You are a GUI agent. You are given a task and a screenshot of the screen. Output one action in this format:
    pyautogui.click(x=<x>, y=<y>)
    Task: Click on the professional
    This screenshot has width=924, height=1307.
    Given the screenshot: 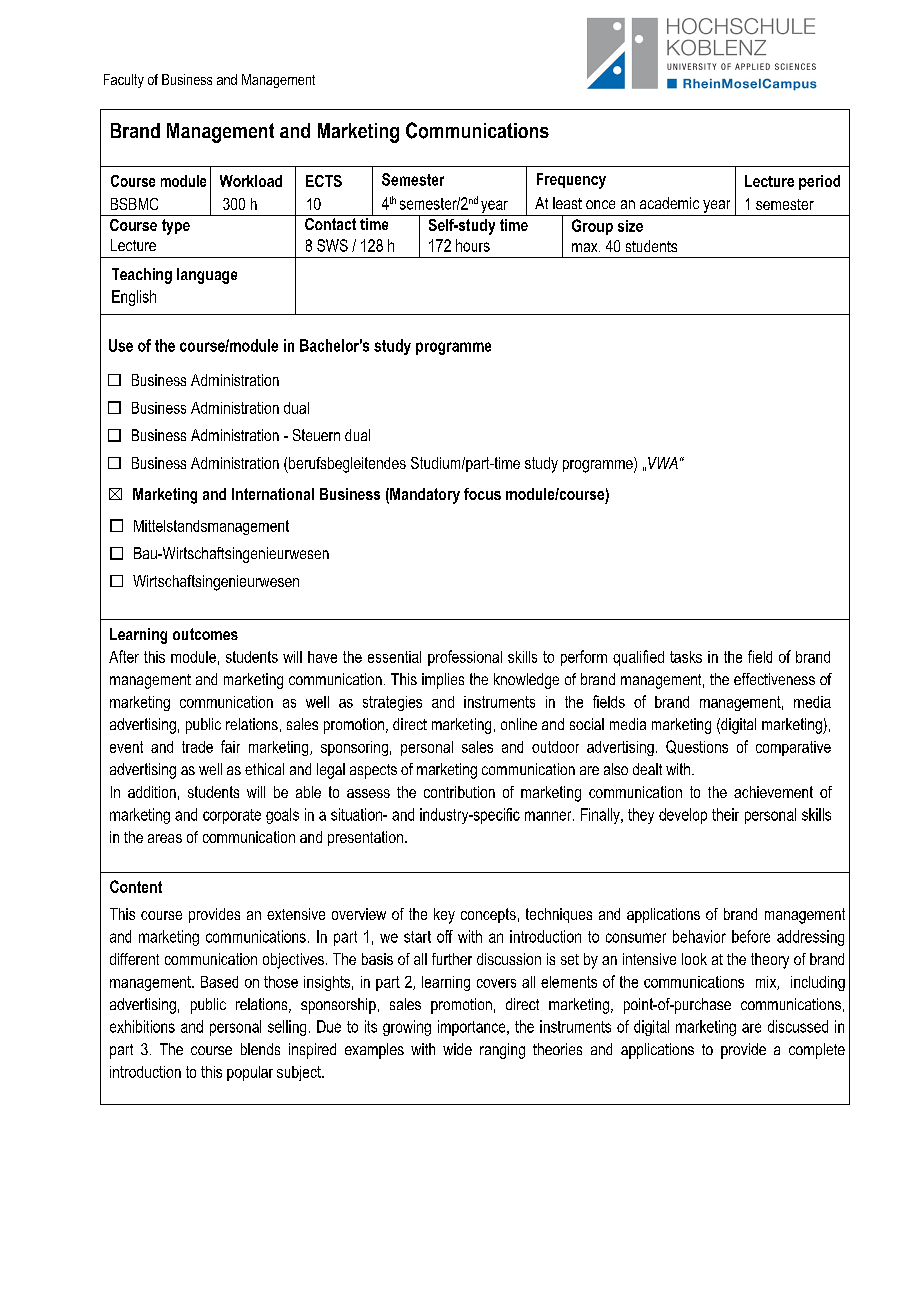 What is the action you would take?
    pyautogui.click(x=465, y=658)
